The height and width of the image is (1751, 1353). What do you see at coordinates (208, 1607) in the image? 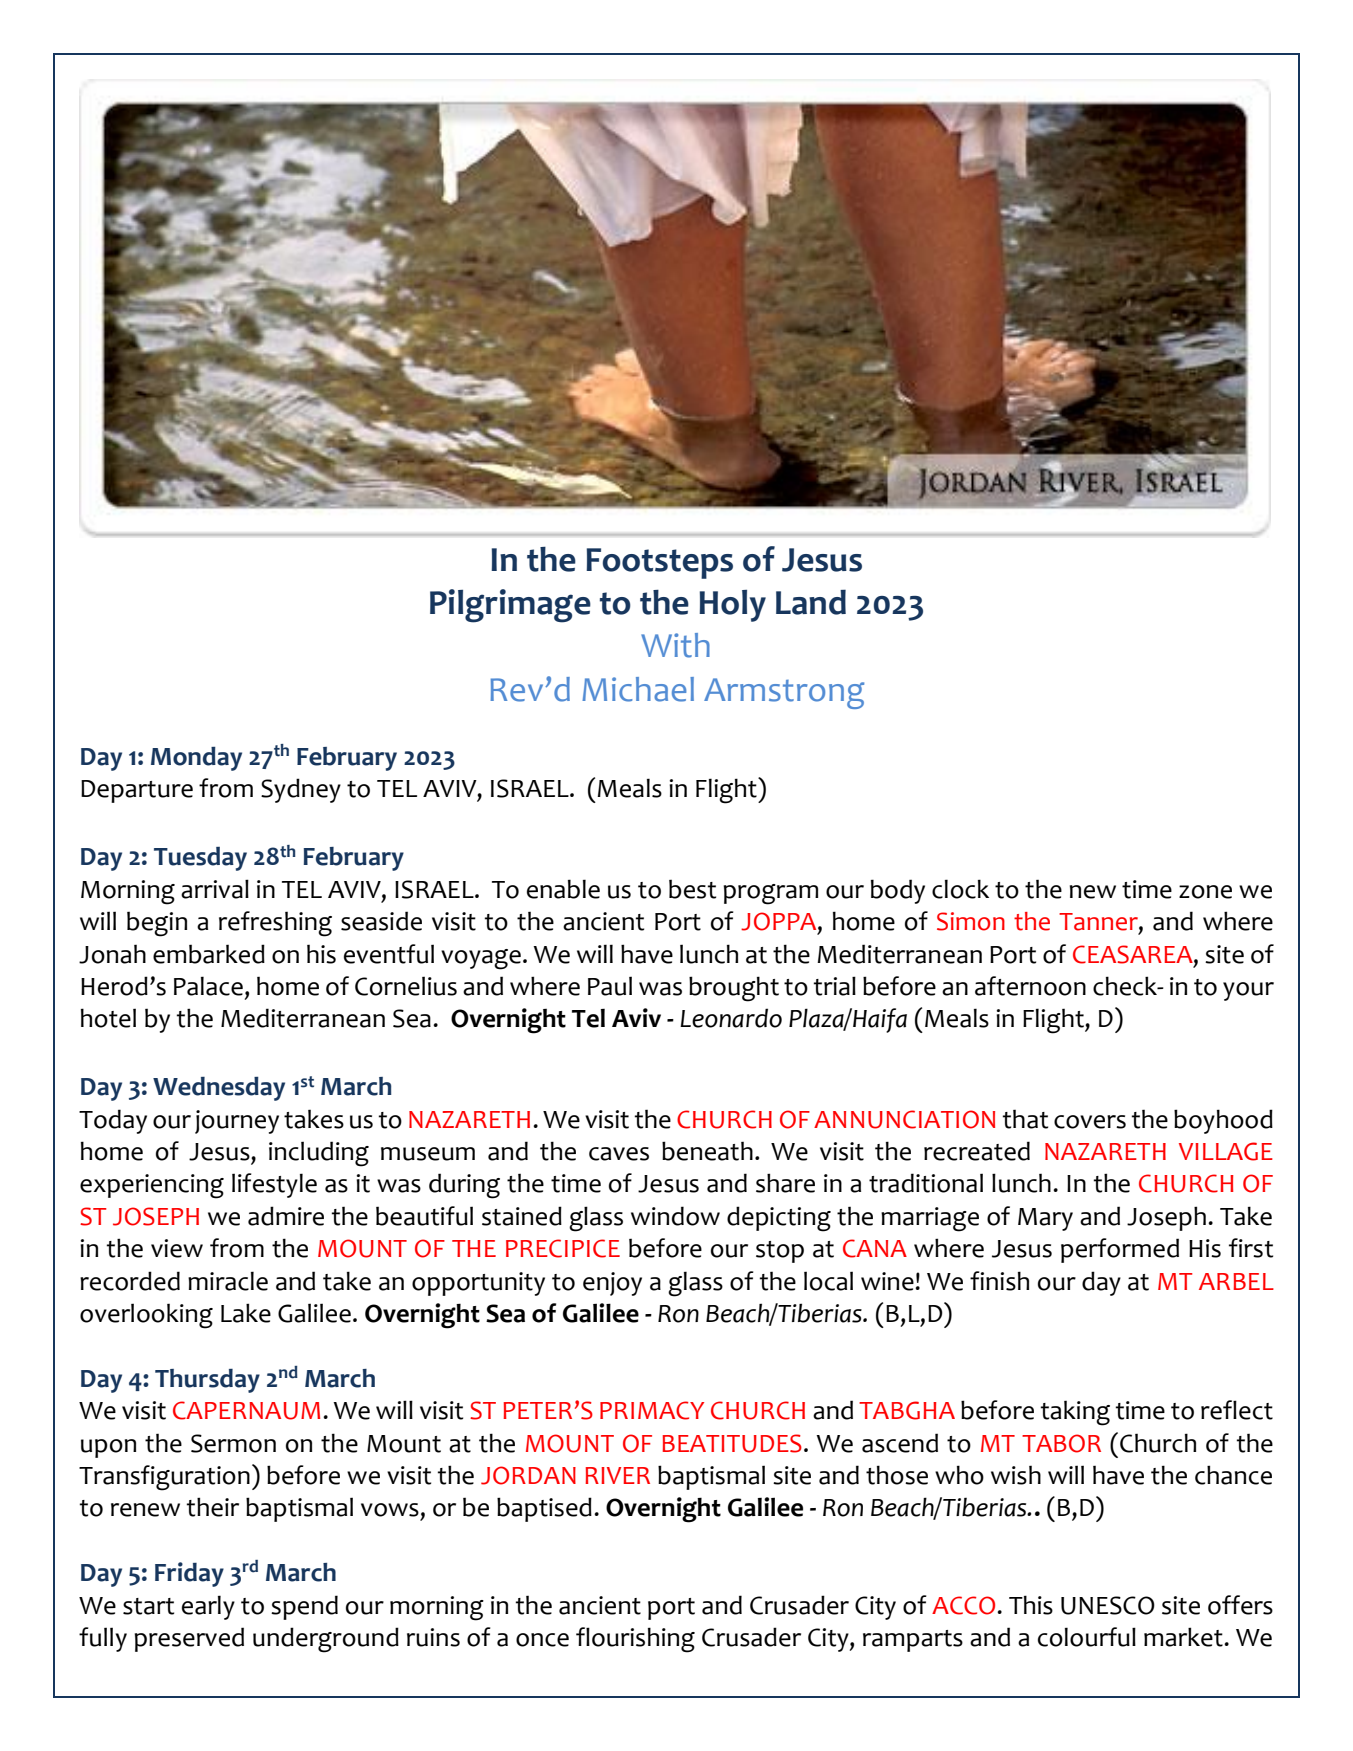
I see `early` at bounding box center [208, 1607].
